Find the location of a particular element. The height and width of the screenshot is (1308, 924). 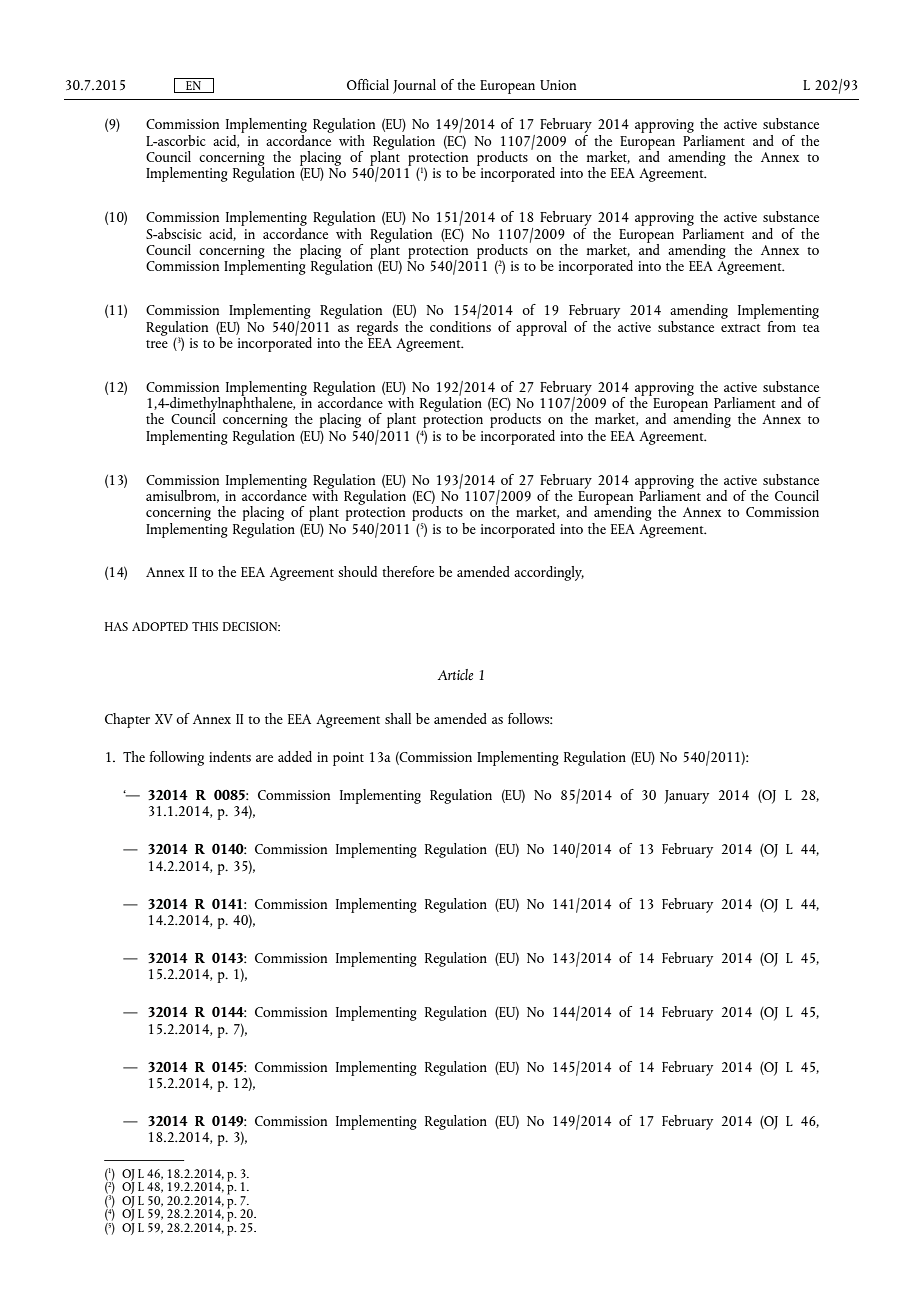

regards is located at coordinates (377, 328).
